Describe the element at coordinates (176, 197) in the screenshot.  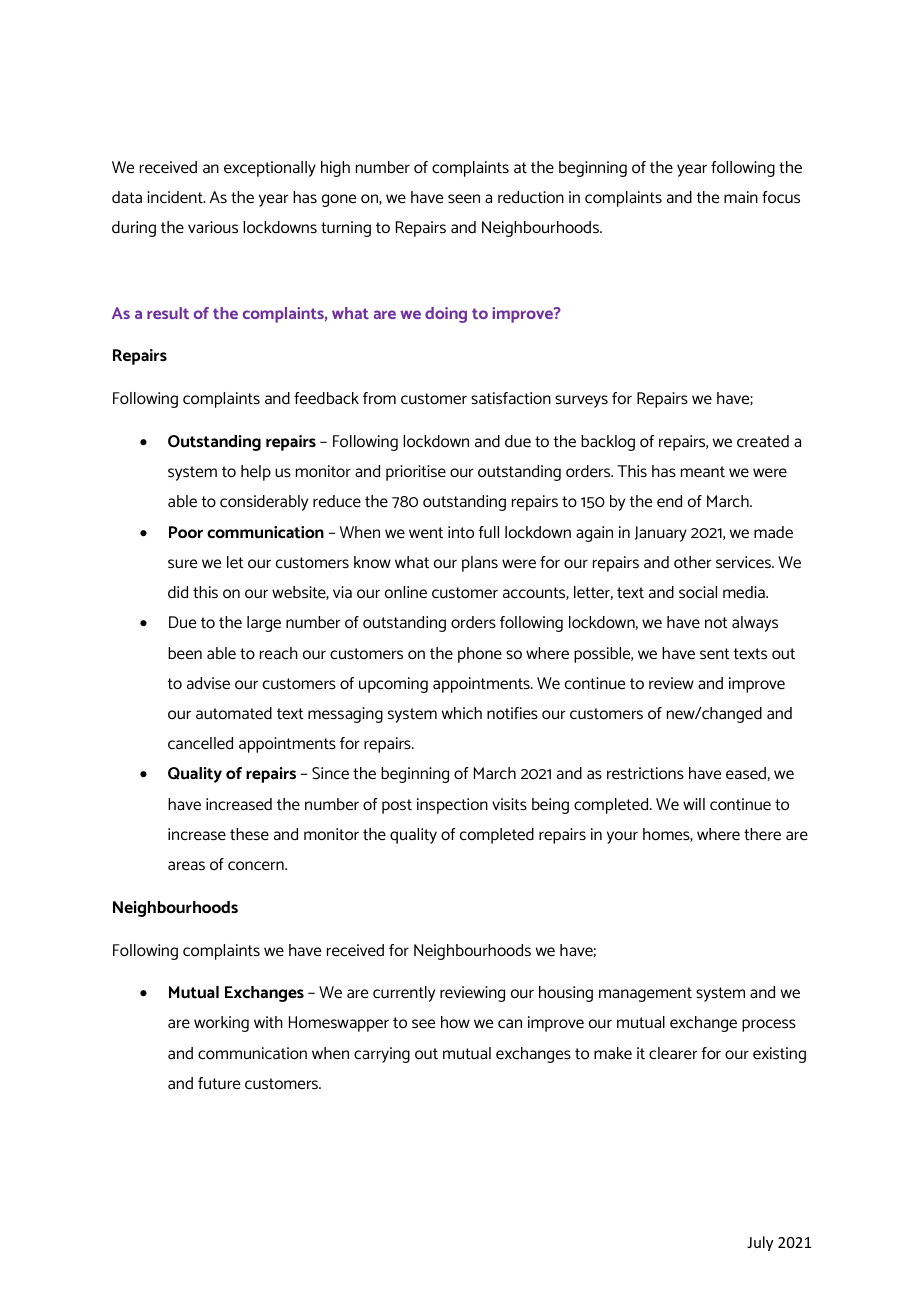
I see `incident` at that location.
